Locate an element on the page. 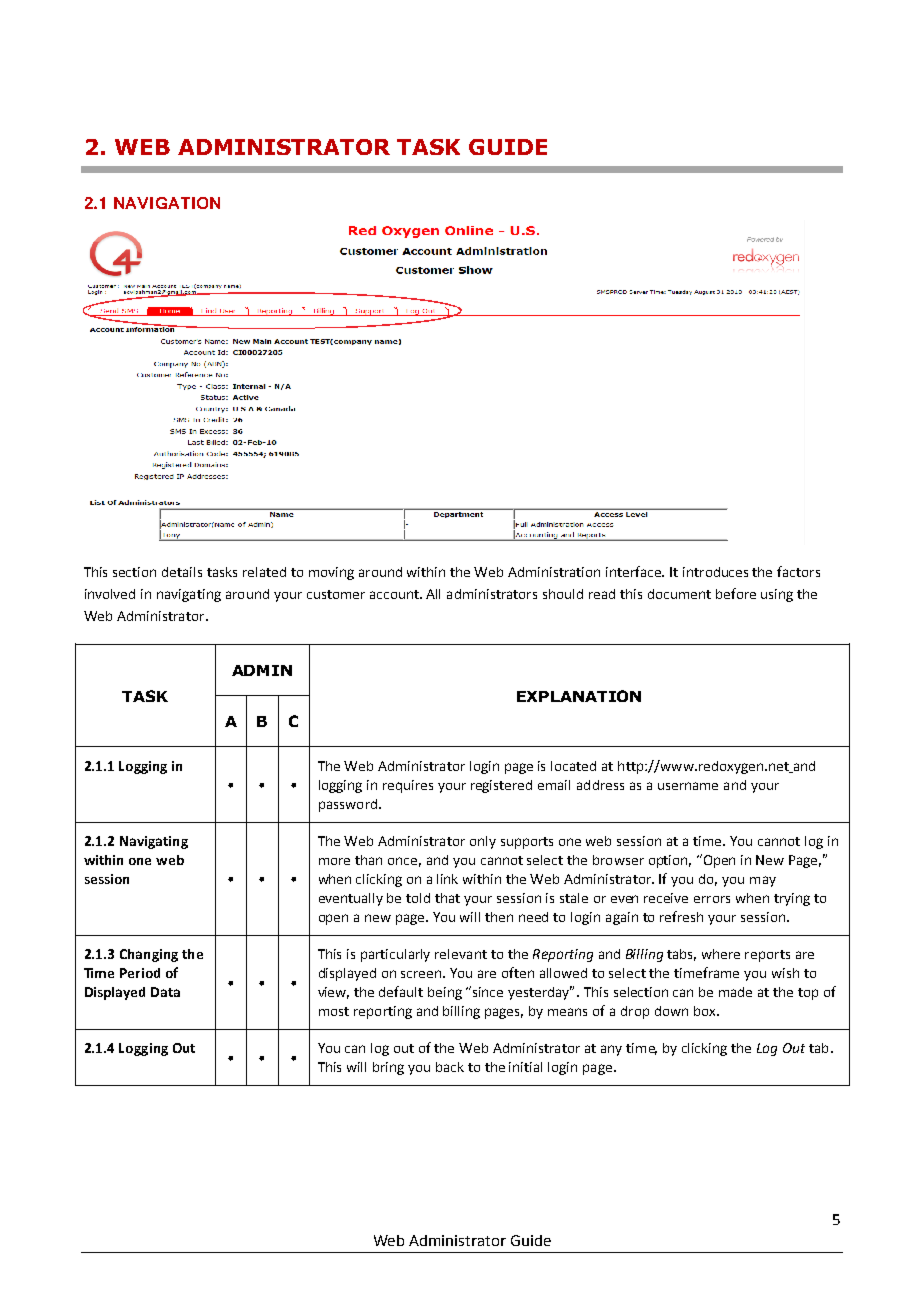  moving is located at coordinates (331, 573).
